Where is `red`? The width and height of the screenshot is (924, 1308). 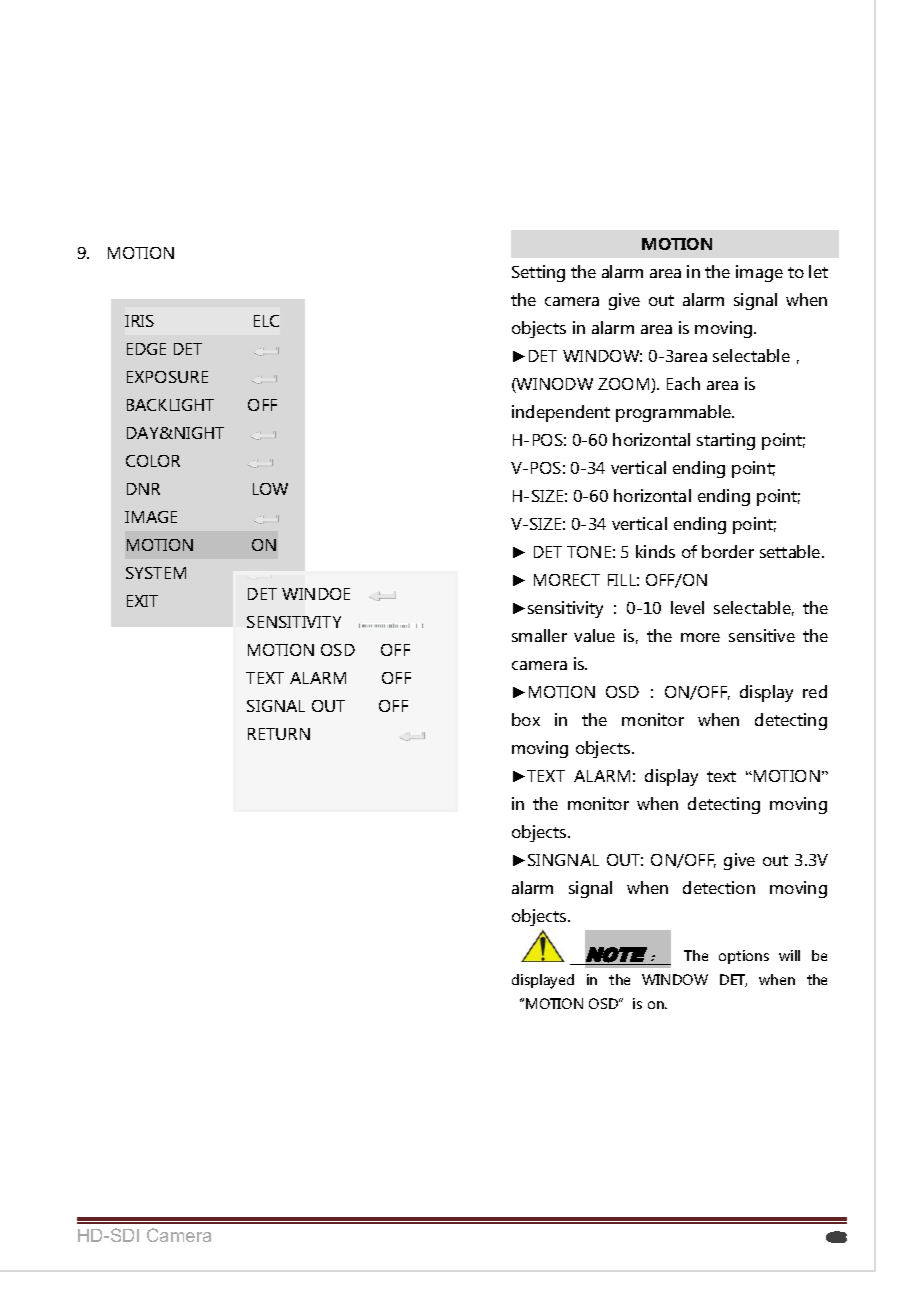 red is located at coordinates (815, 691).
